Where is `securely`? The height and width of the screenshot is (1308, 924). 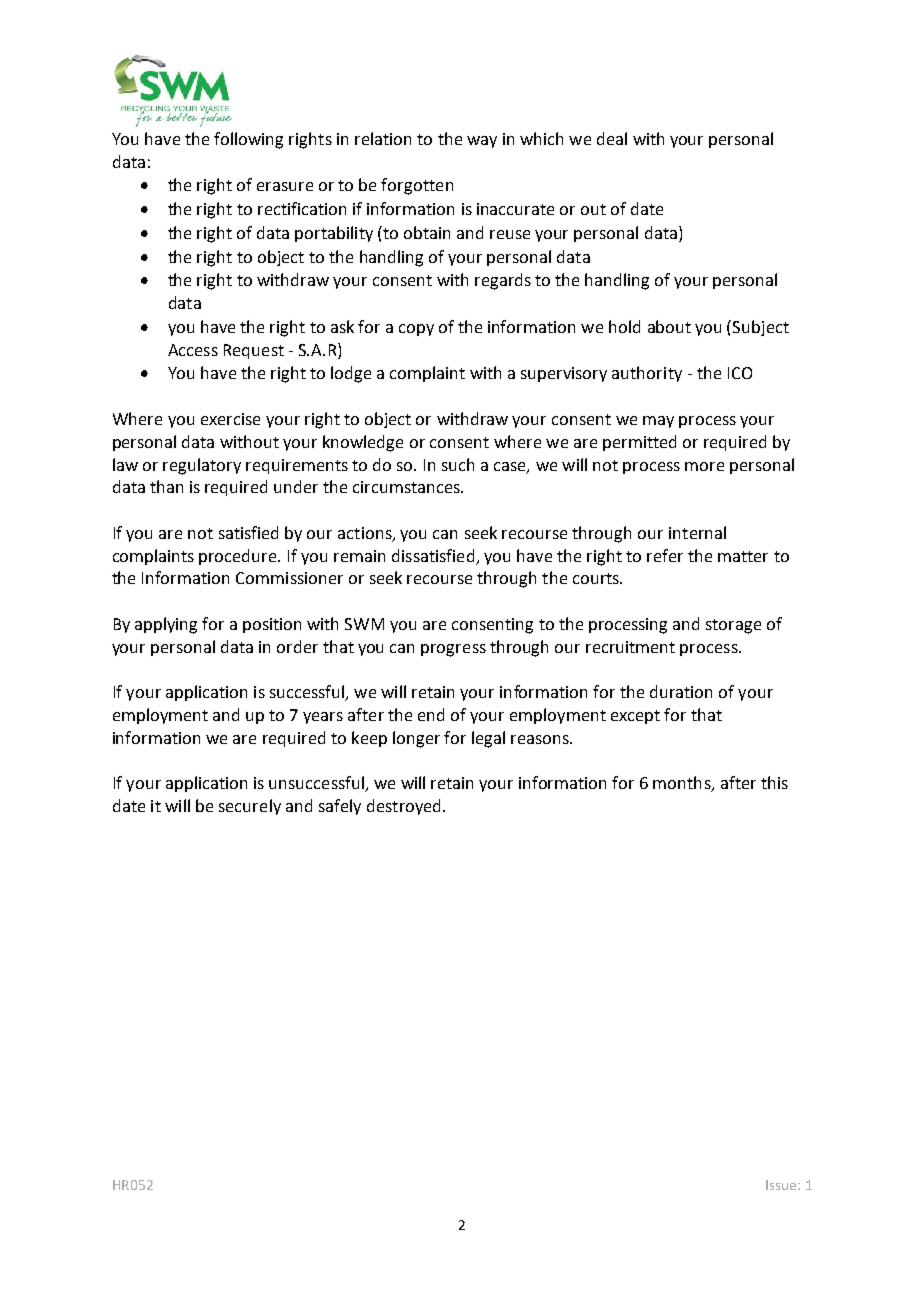
securely is located at coordinates (250, 807).
